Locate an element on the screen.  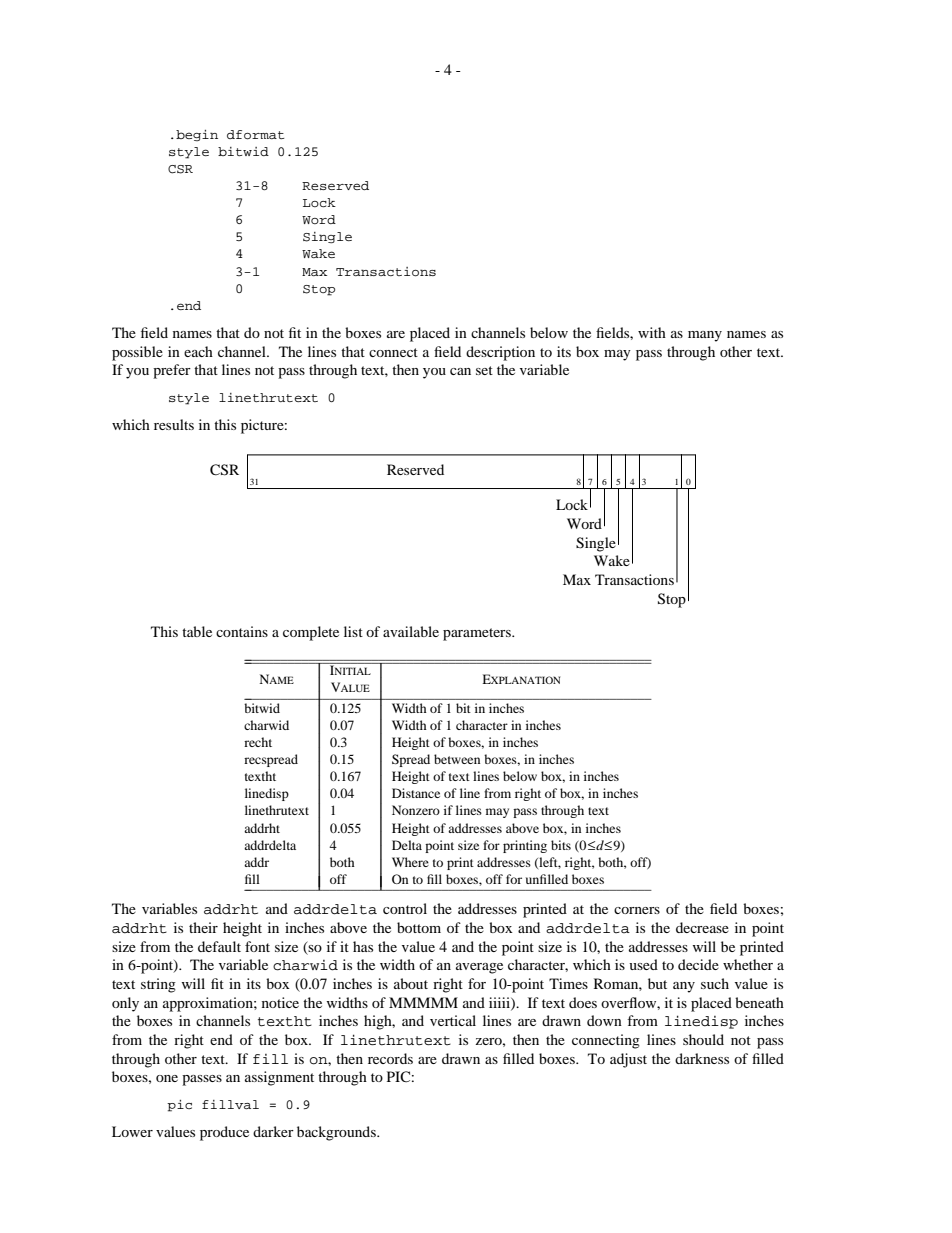
parameters is located at coordinates (478, 634).
